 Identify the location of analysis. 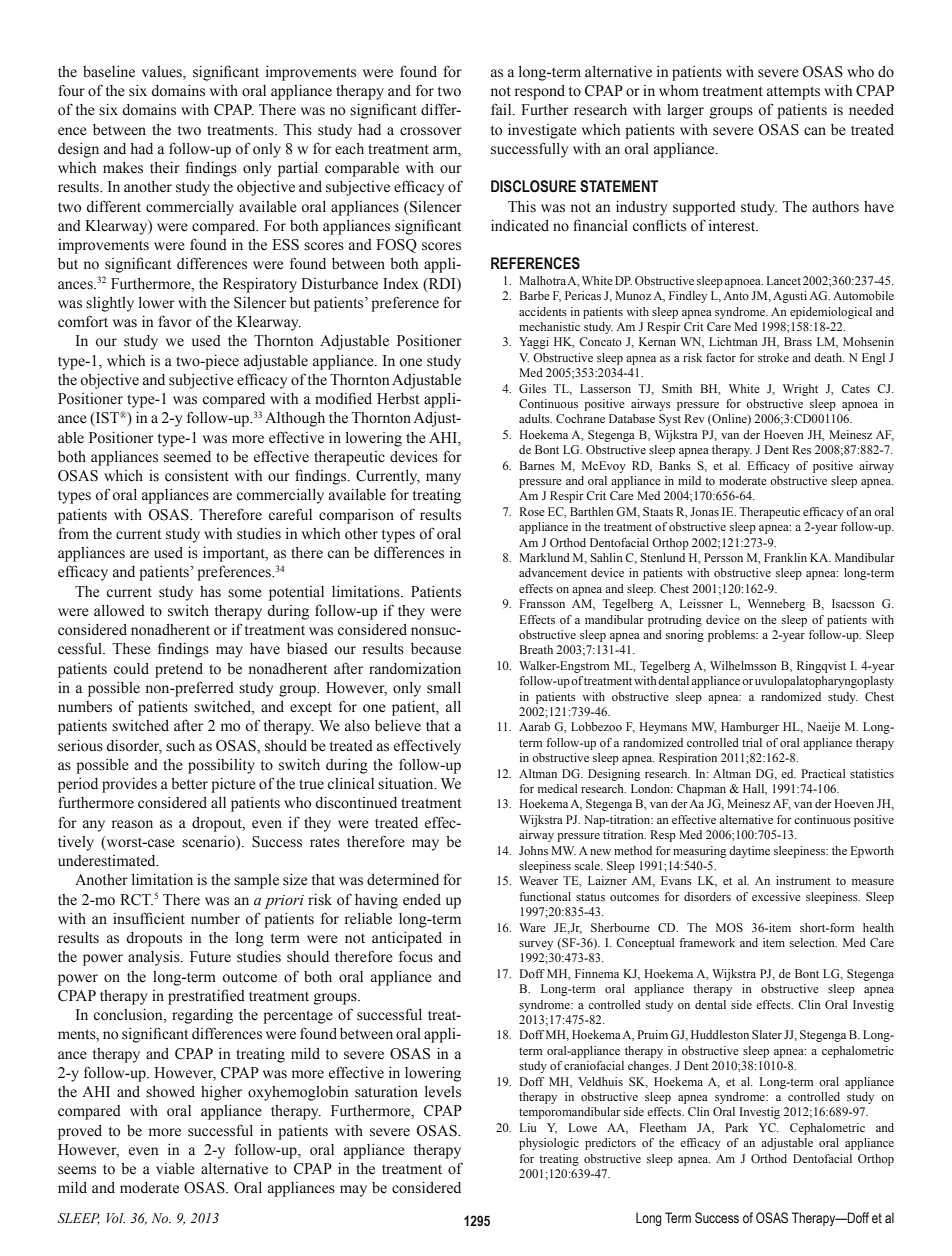
(155, 958).
